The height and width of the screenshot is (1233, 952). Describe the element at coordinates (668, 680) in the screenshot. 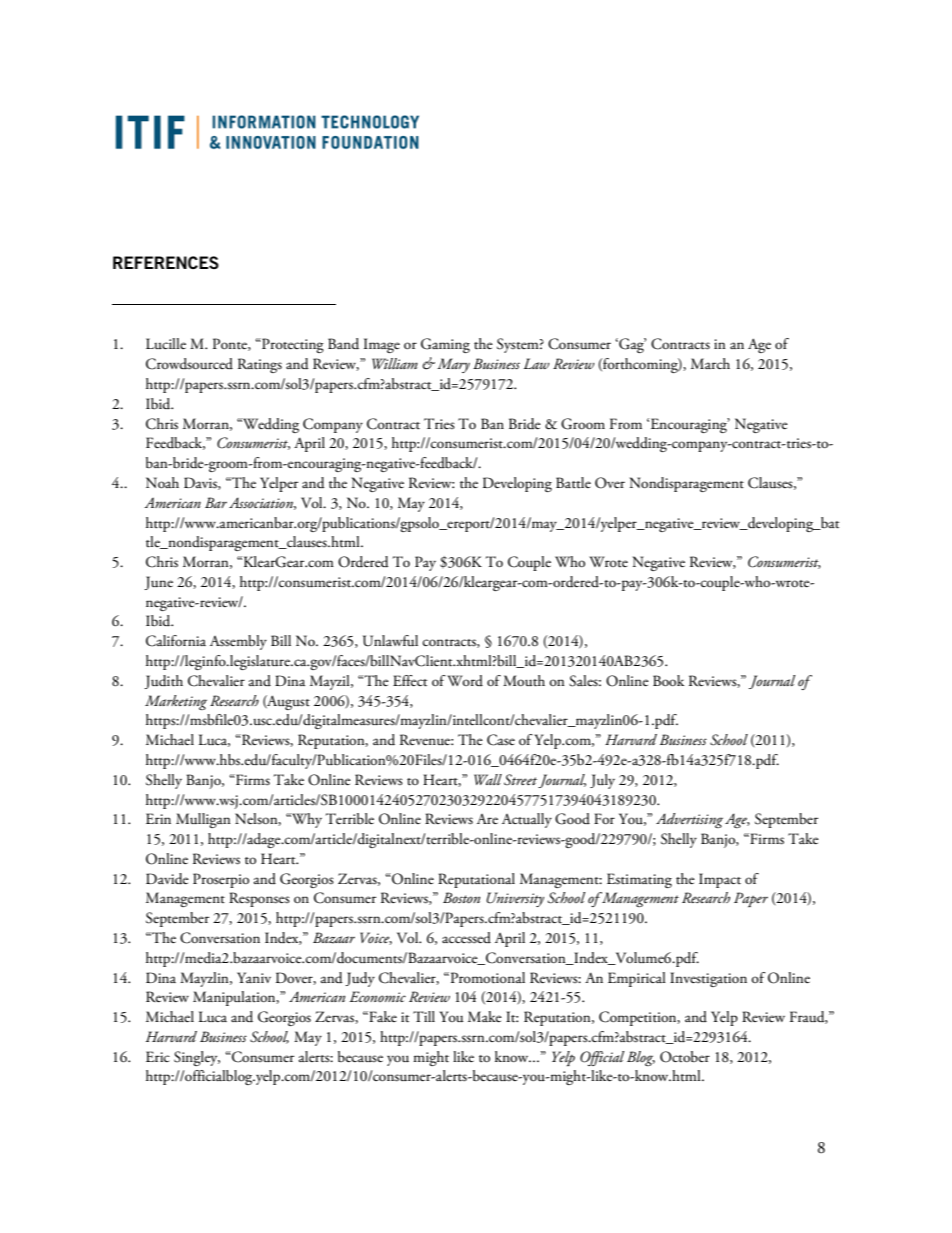

I see `Book` at that location.
